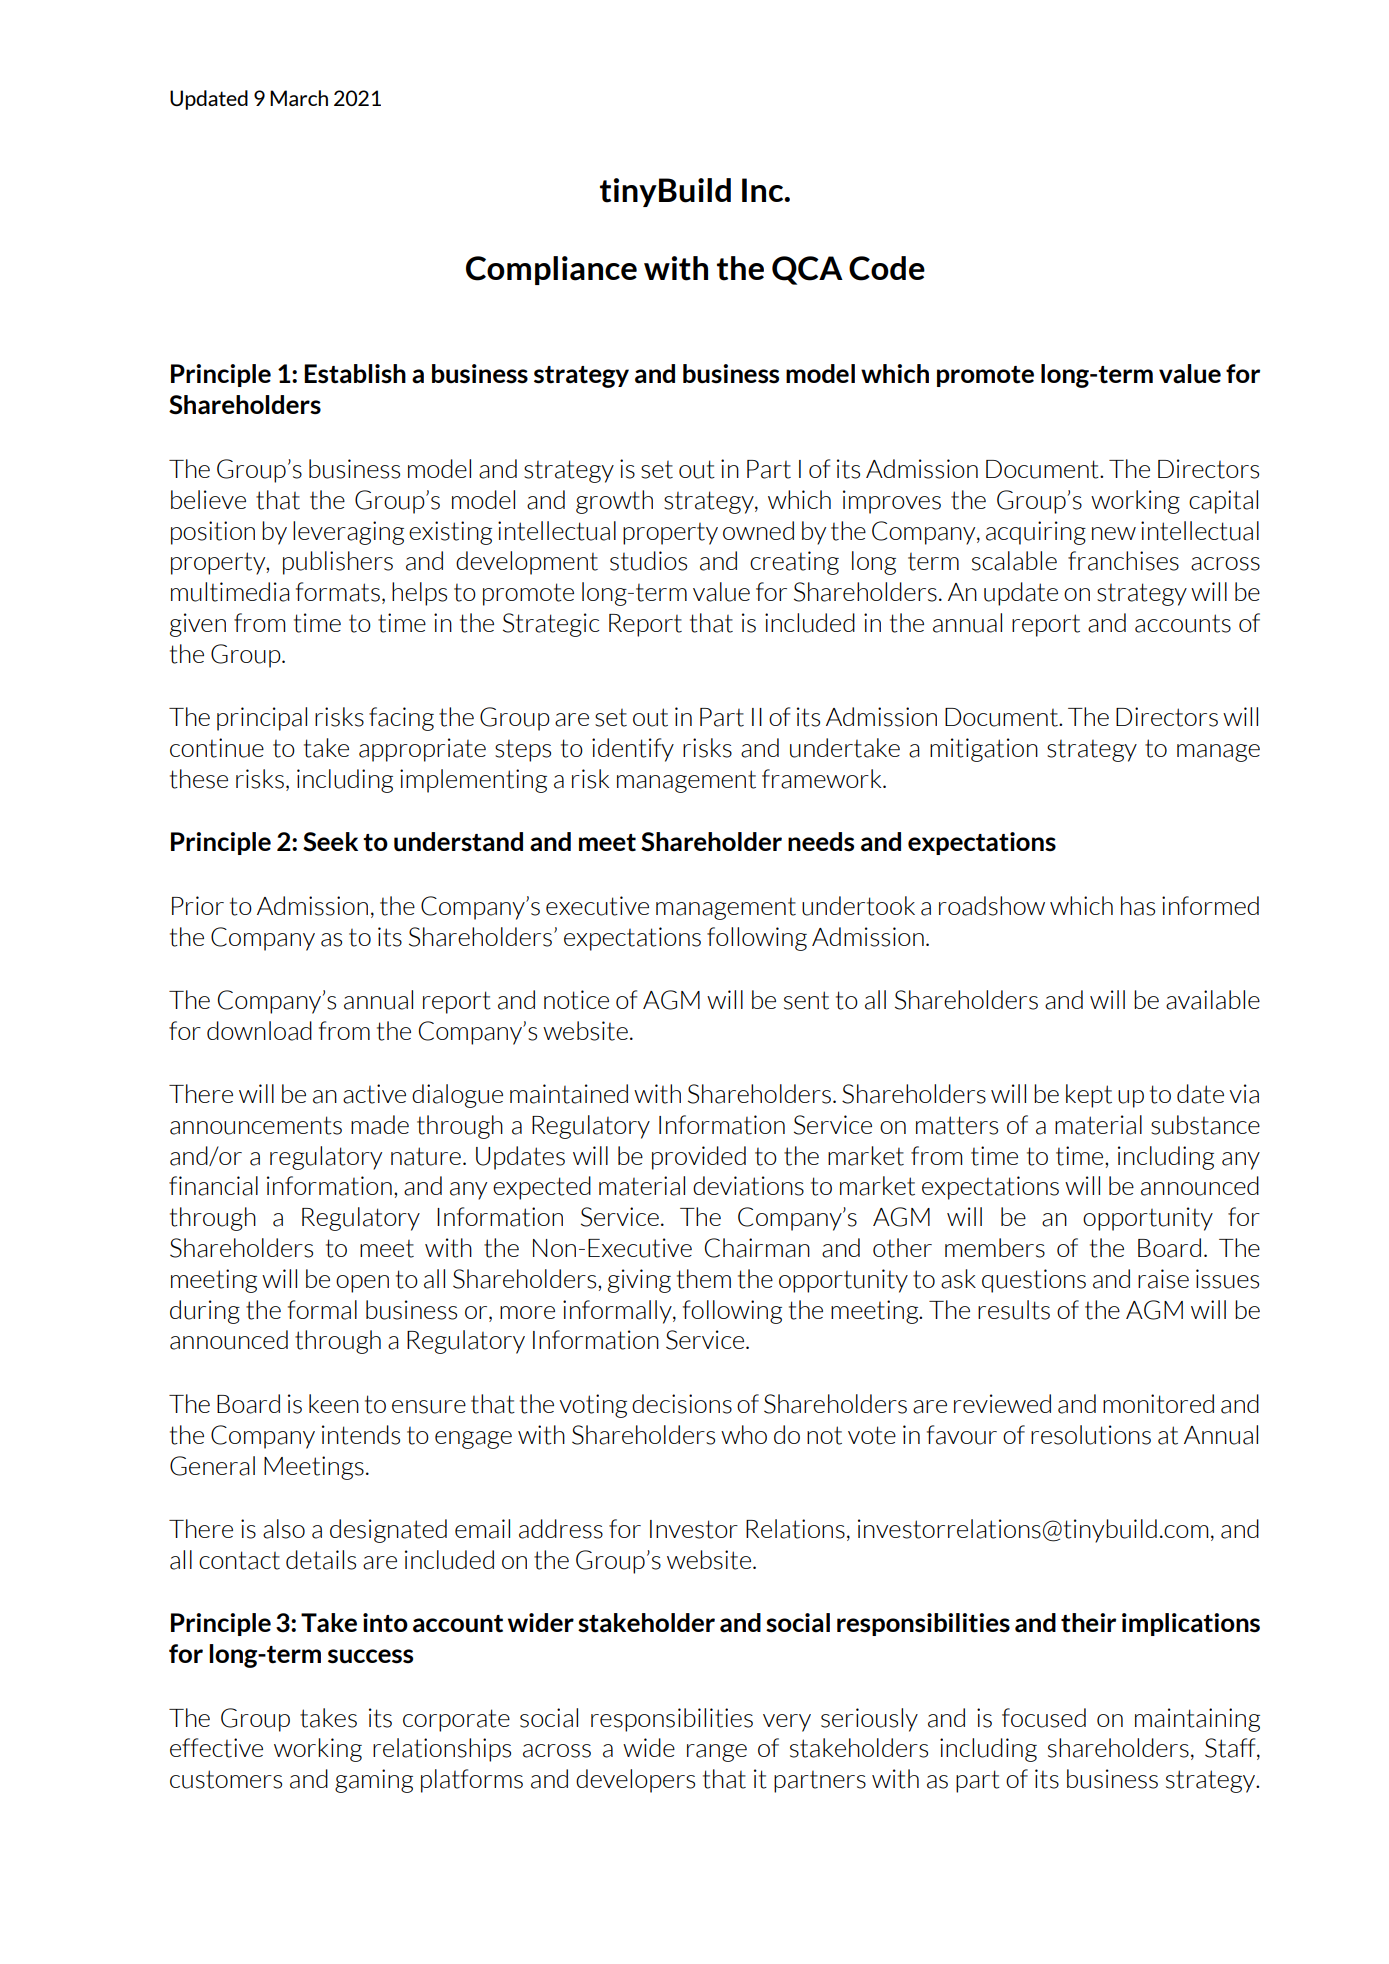 This image has width=1389, height=1964. What do you see at coordinates (887, 268) in the image?
I see `Code` at bounding box center [887, 268].
